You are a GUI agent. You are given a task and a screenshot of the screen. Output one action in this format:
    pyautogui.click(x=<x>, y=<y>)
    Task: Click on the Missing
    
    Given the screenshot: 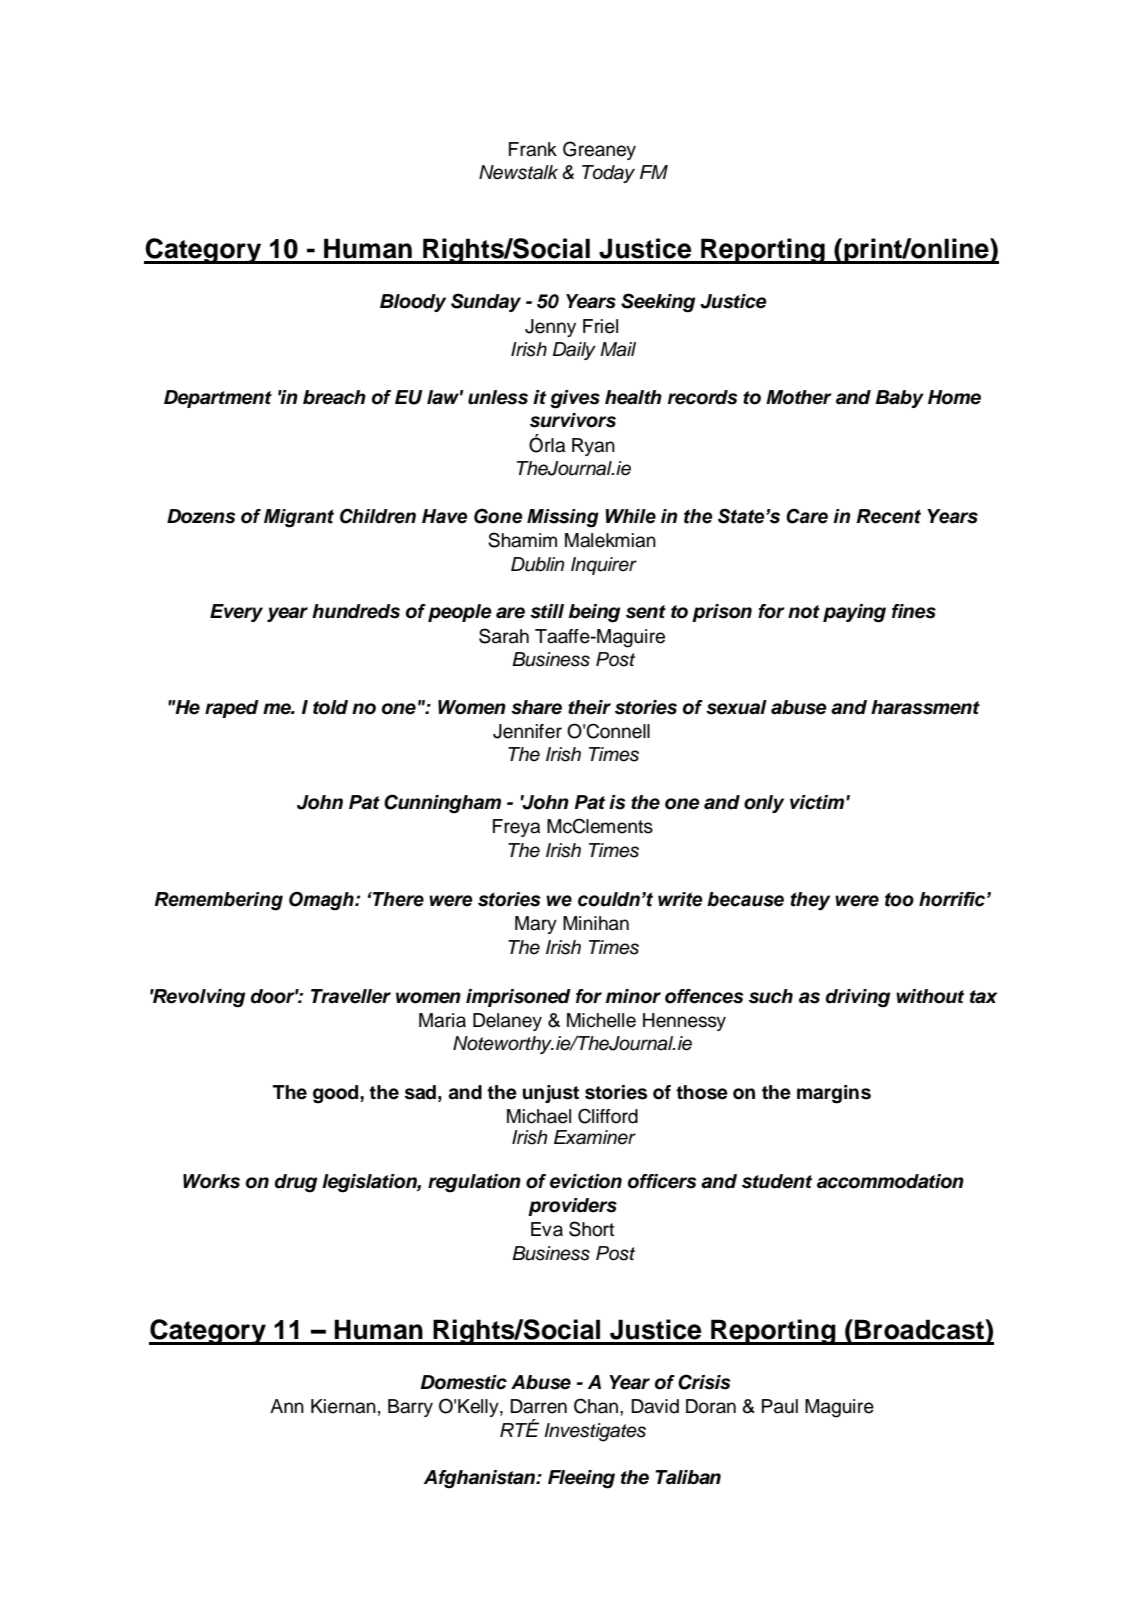 What is the action you would take?
    pyautogui.click(x=563, y=518)
